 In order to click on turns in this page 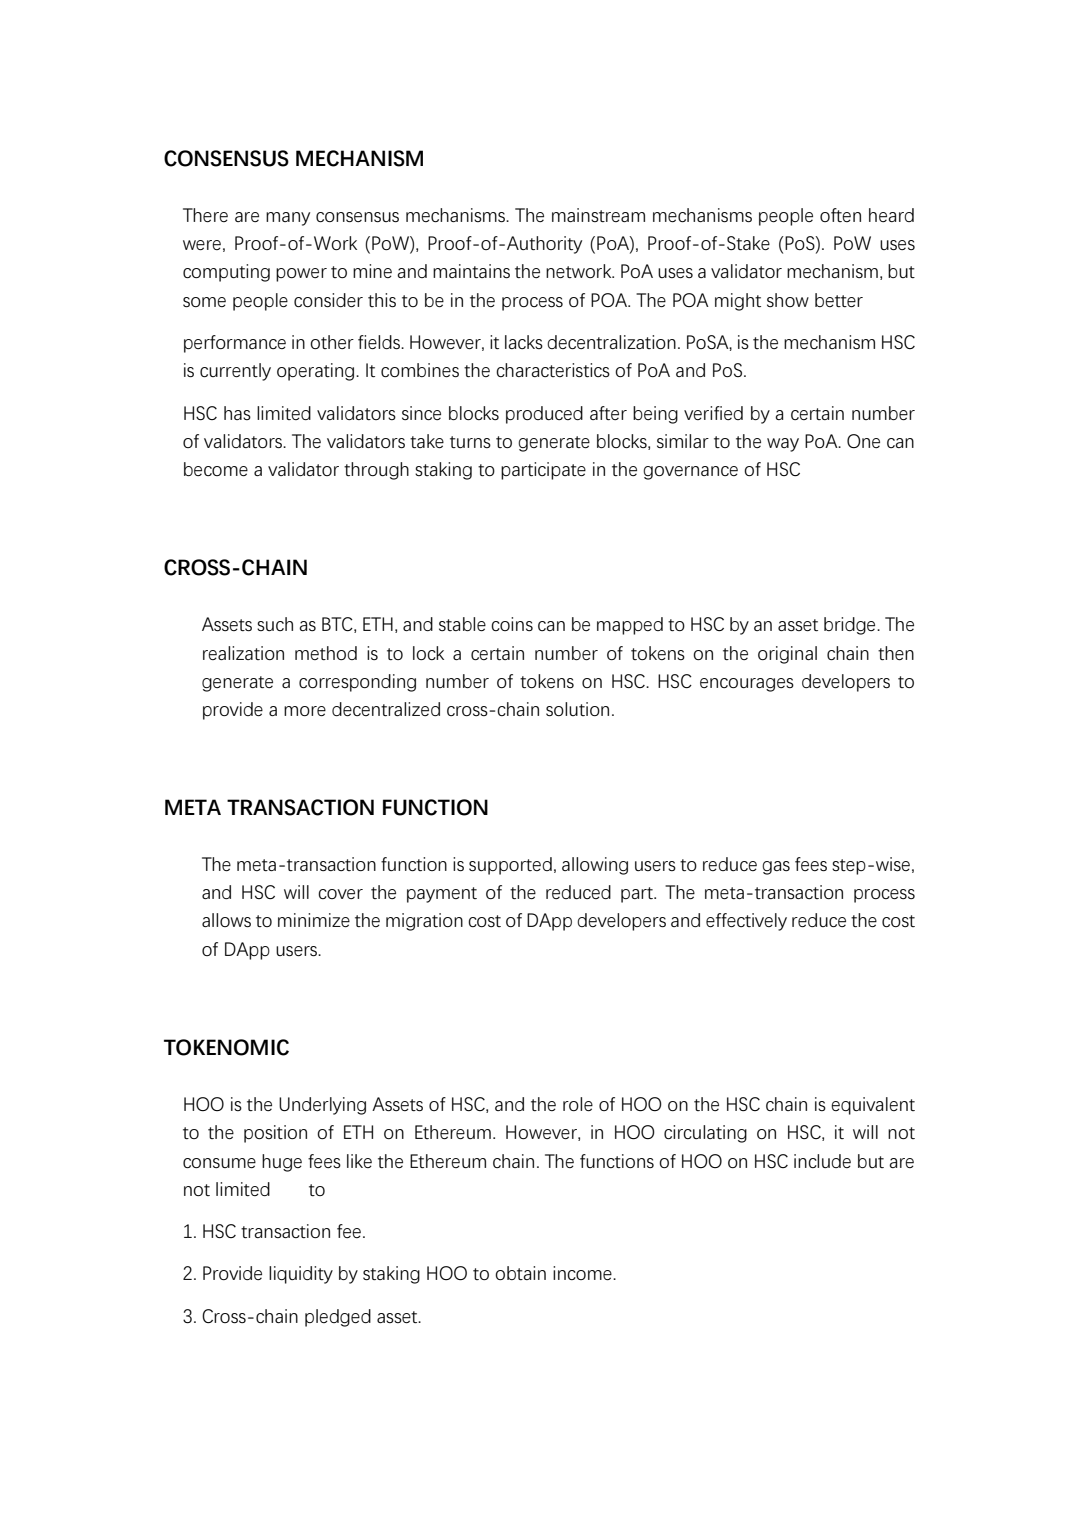, I will do `click(470, 442)`.
